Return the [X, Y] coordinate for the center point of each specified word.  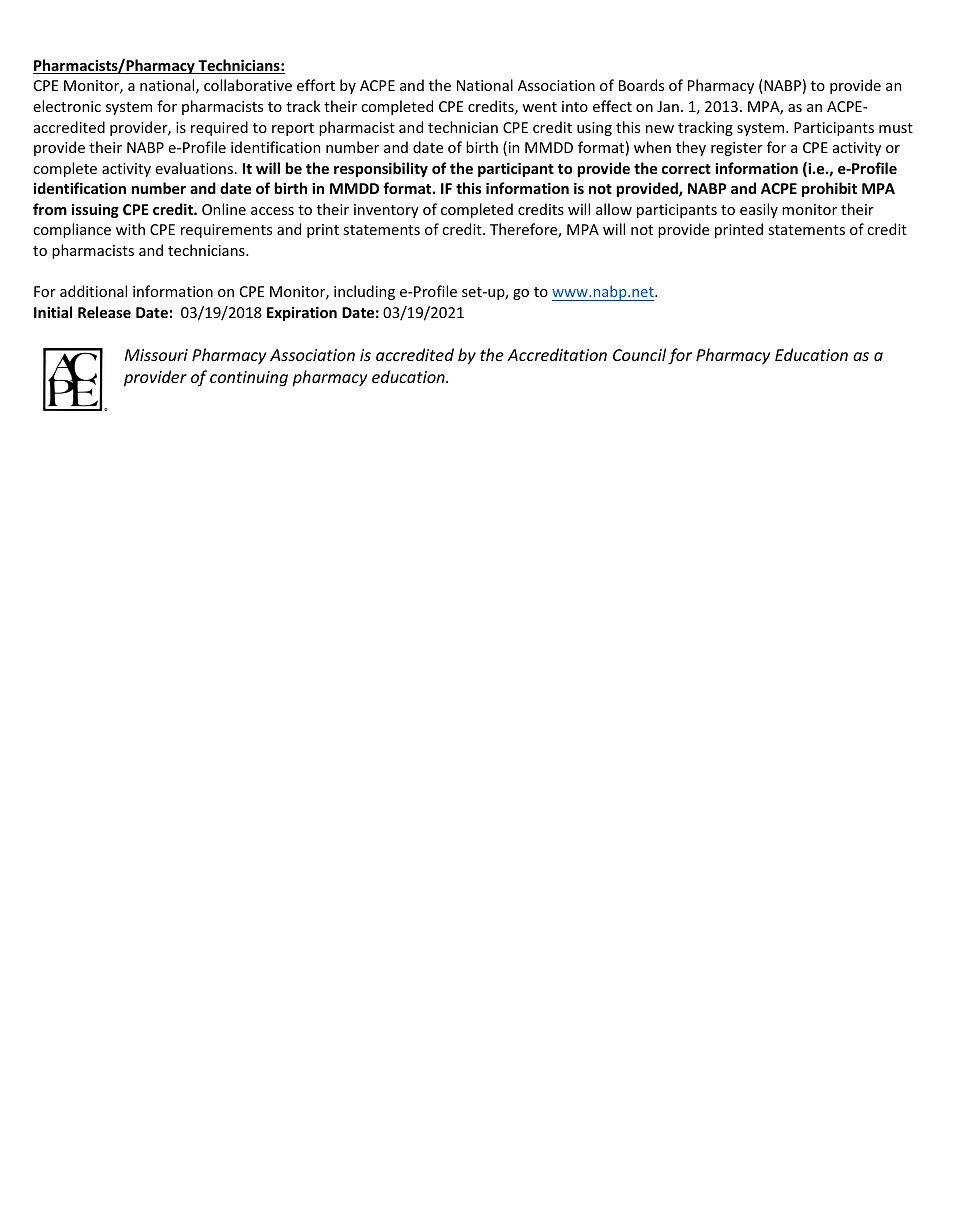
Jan [668, 106]
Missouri [156, 355]
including [364, 292]
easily [759, 210]
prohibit [829, 189]
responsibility [381, 169]
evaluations [194, 168]
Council [639, 354]
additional [93, 291]
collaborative [248, 85]
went [539, 107]
